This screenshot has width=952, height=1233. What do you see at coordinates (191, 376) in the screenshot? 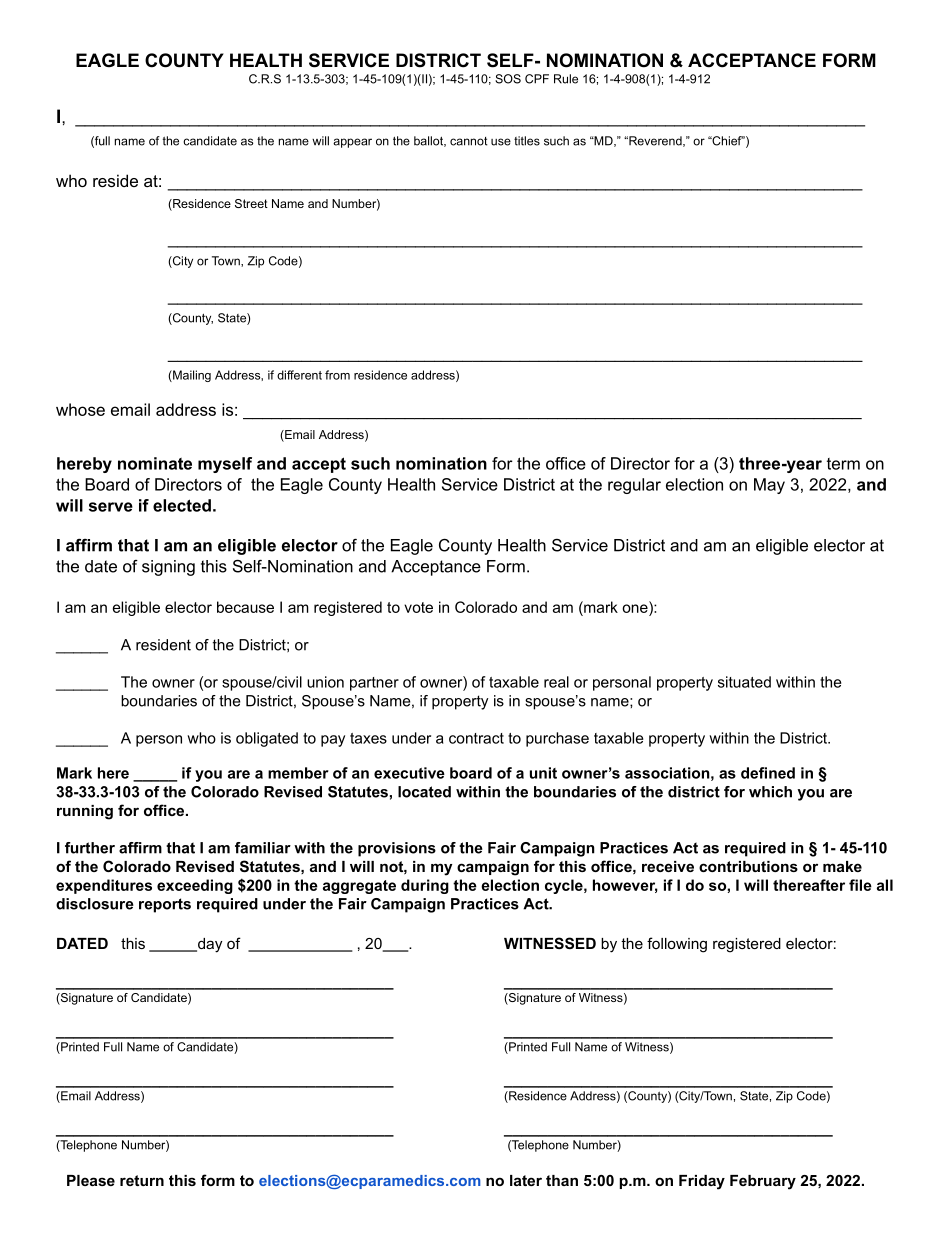
I see `Mailing` at bounding box center [191, 376].
